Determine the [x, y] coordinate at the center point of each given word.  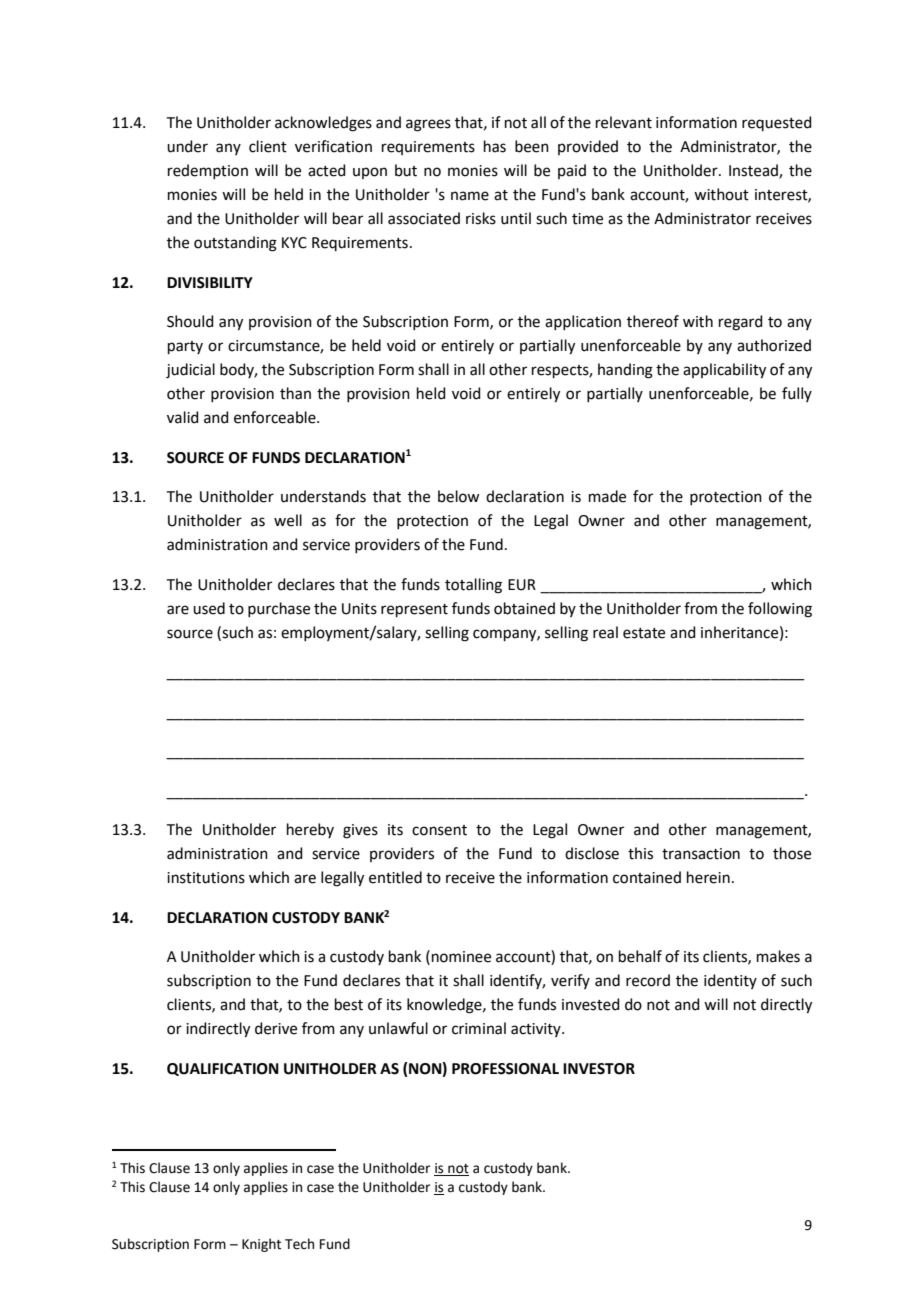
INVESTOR [599, 1069]
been [532, 146]
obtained [524, 608]
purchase [279, 609]
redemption [208, 171]
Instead [754, 171]
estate [644, 633]
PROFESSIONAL [505, 1069]
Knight [261, 1245]
